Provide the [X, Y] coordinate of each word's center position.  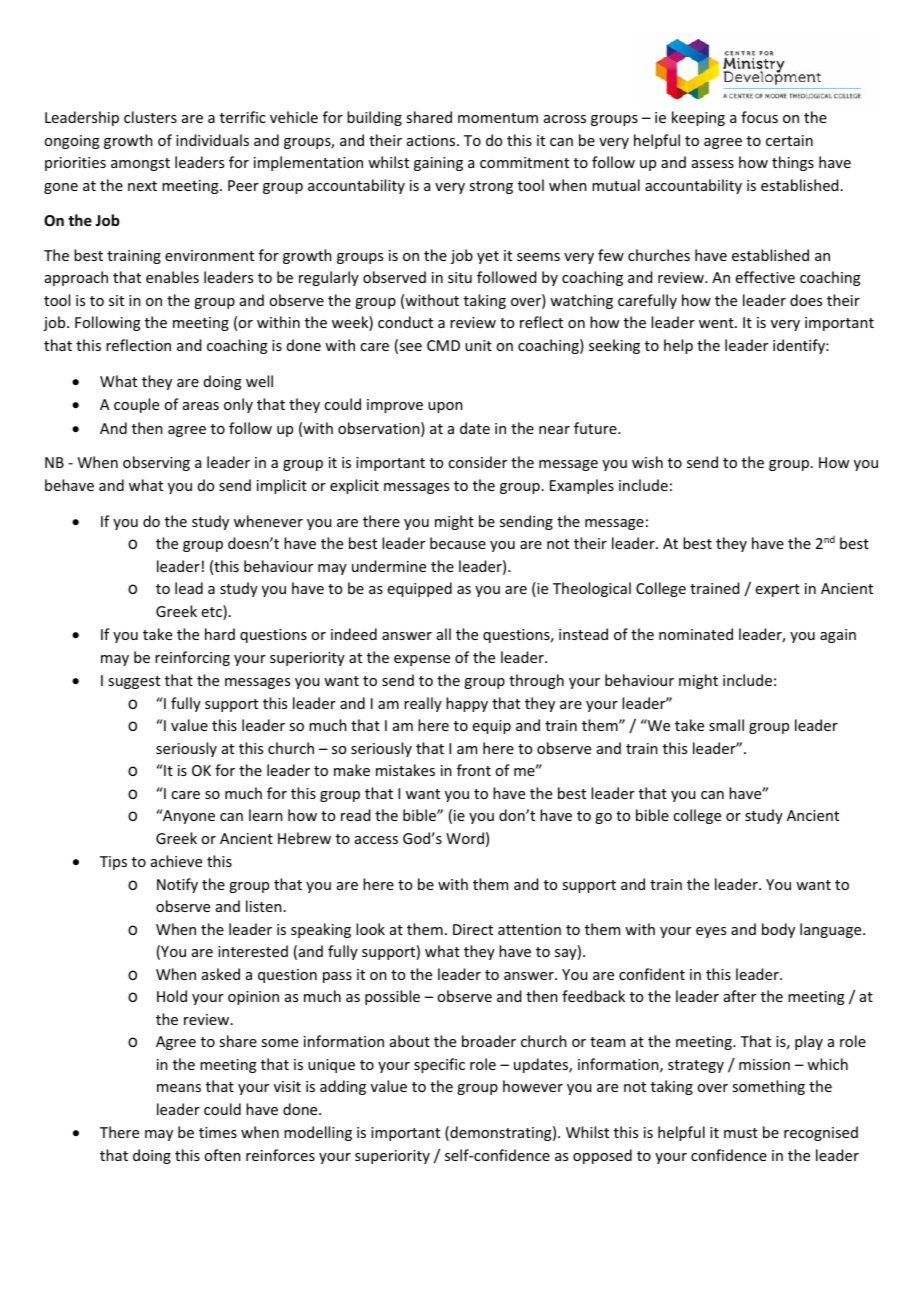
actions [432, 140]
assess [713, 164]
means [179, 1088]
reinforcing [192, 658]
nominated [696, 634]
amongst [140, 164]
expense [422, 660]
